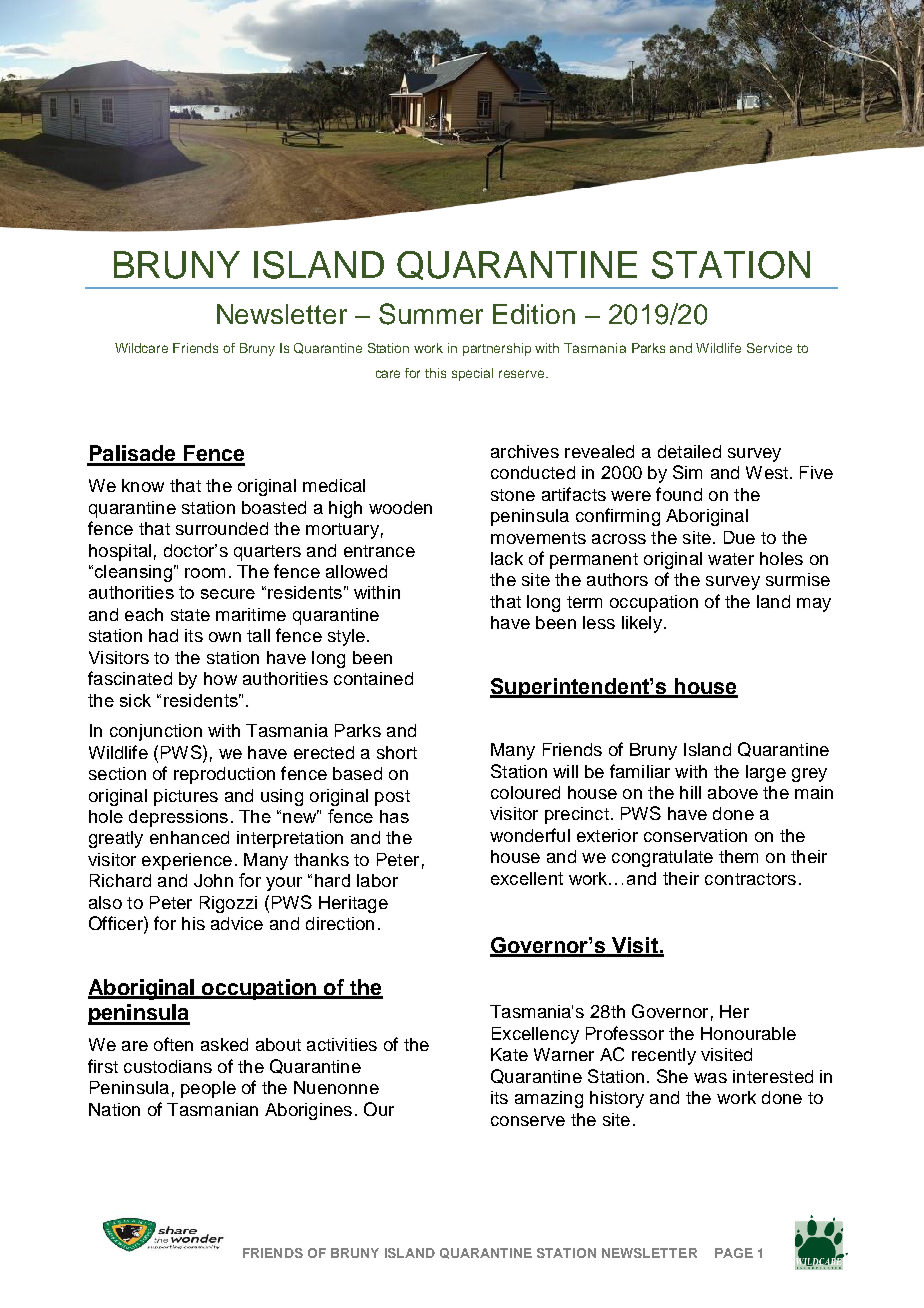 This document has width=924, height=1308. I want to click on know, so click(143, 485).
